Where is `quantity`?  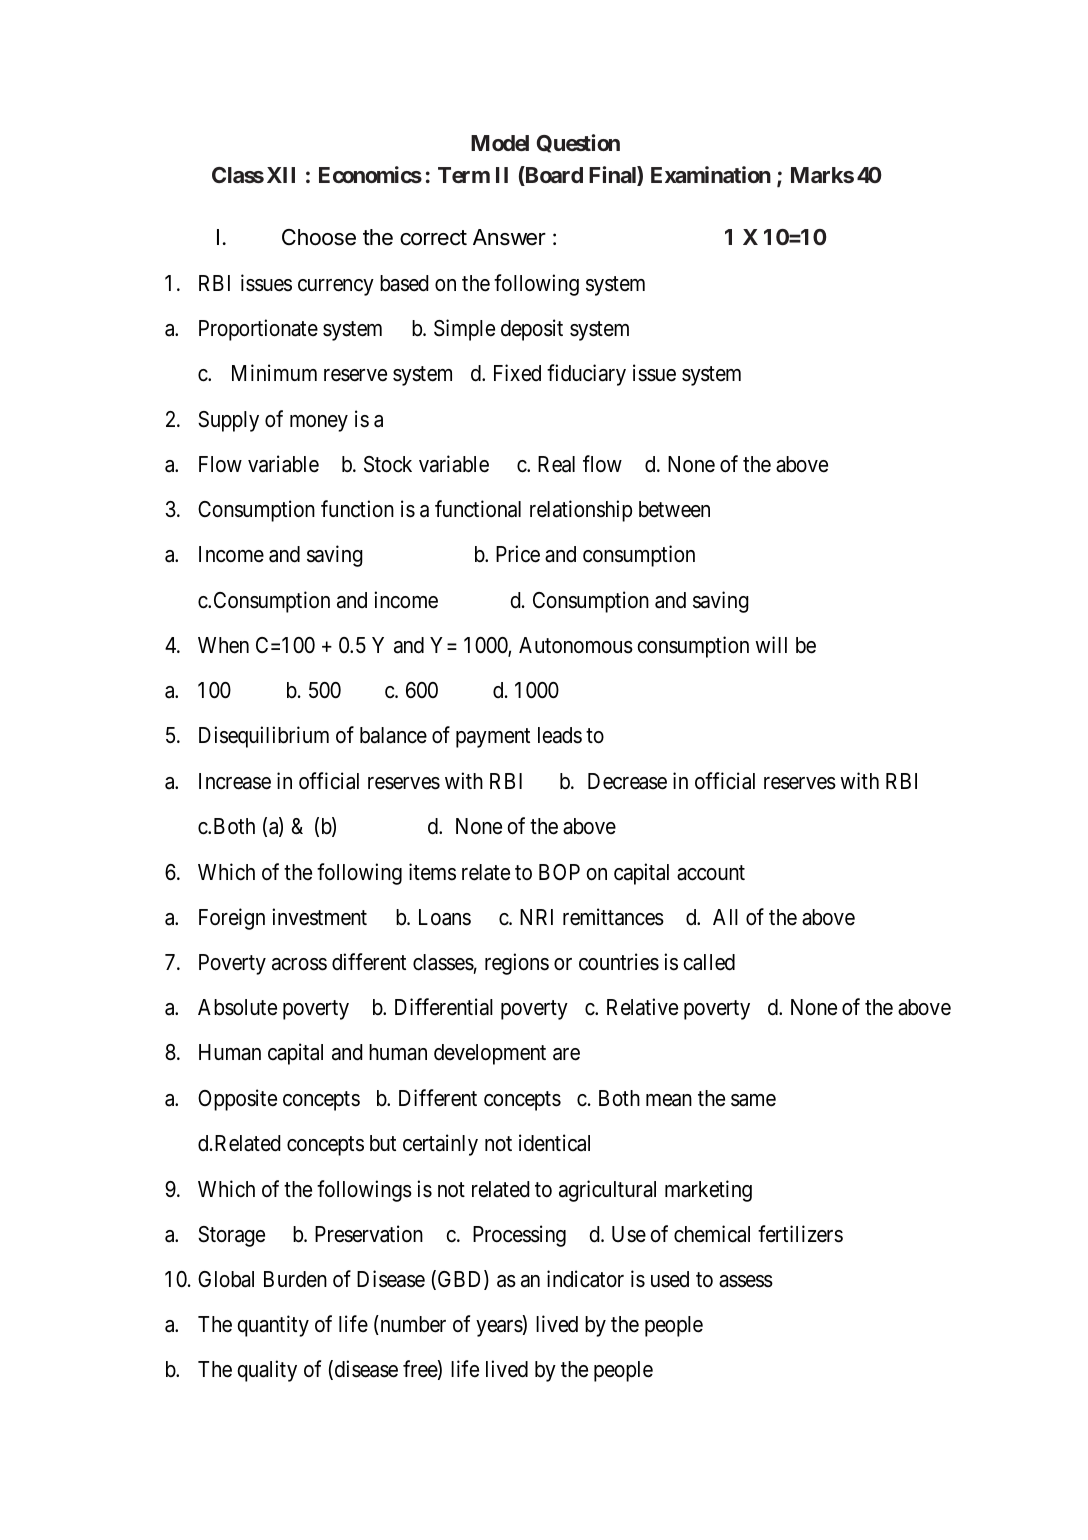 quantity is located at coordinates (273, 1326).
